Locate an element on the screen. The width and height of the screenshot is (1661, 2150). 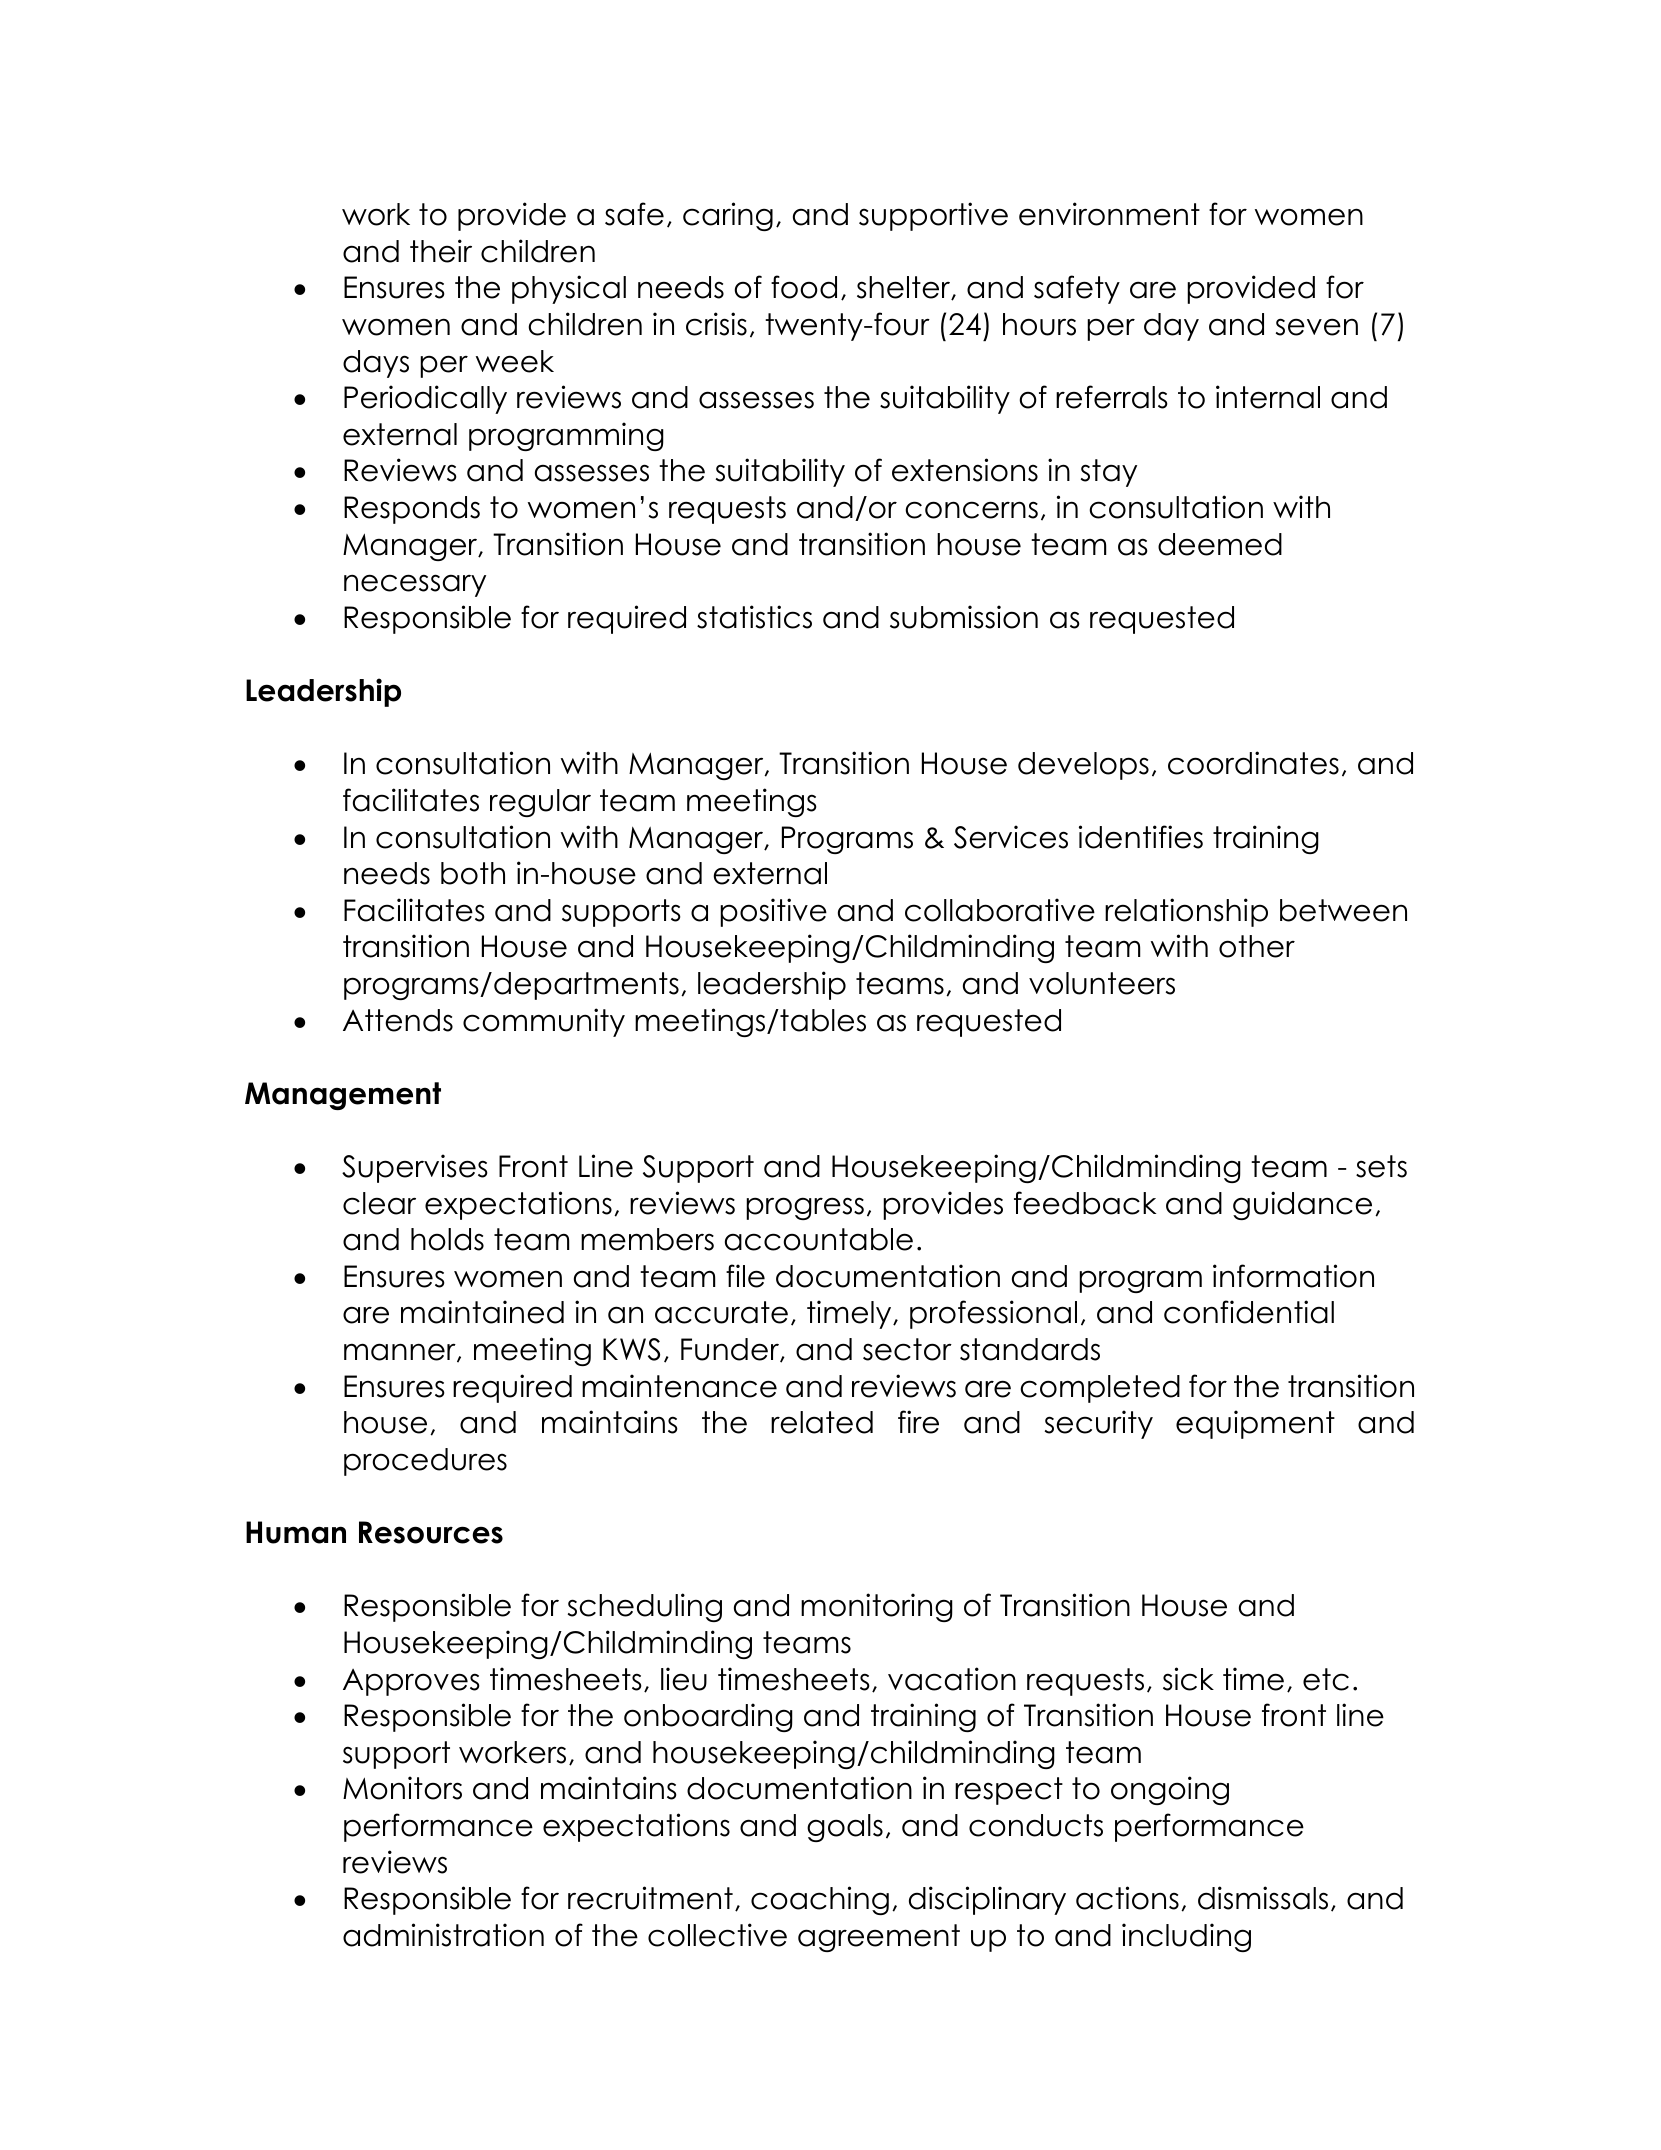
statistics is located at coordinates (754, 617).
